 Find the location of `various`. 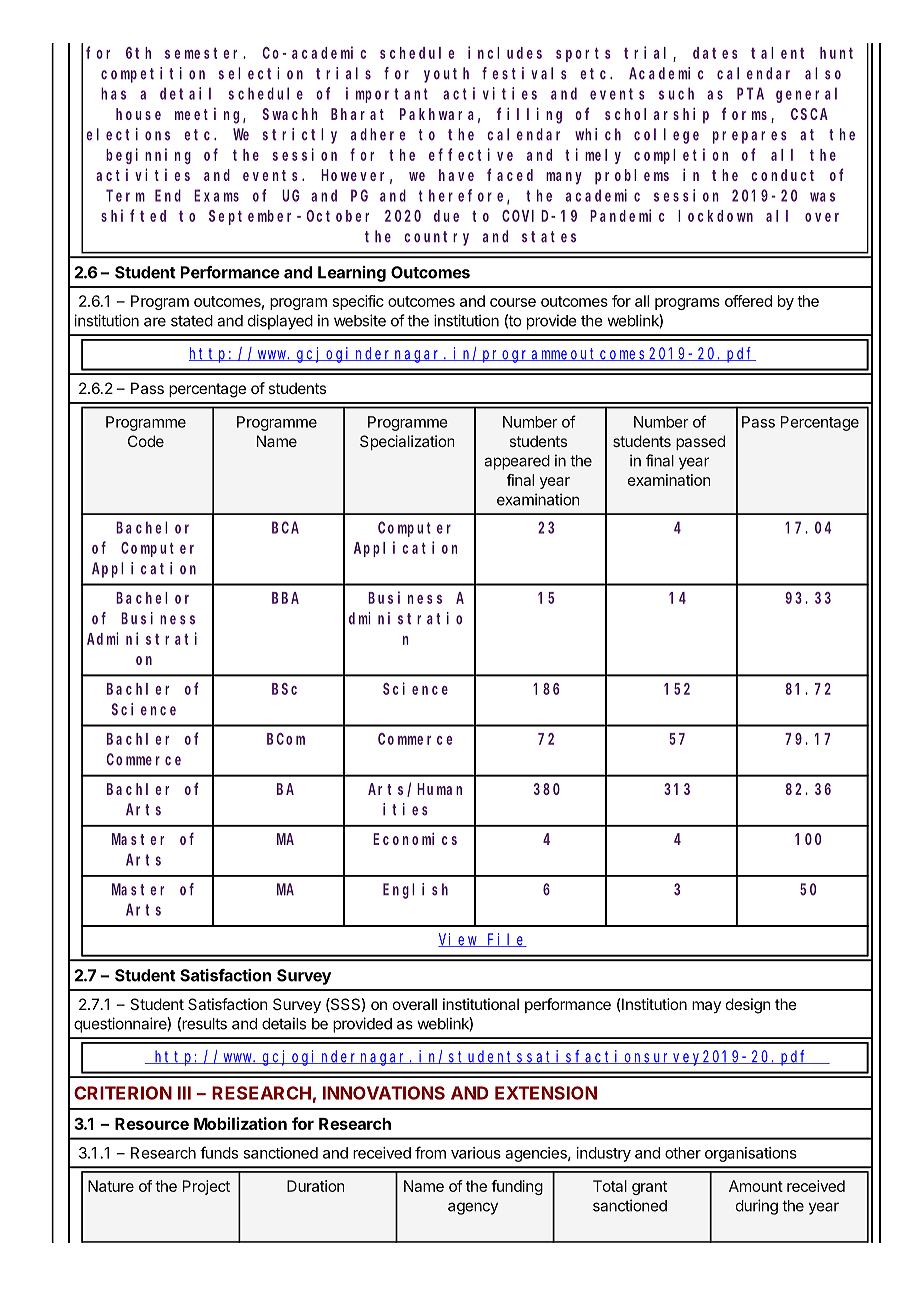

various is located at coordinates (476, 1153).
